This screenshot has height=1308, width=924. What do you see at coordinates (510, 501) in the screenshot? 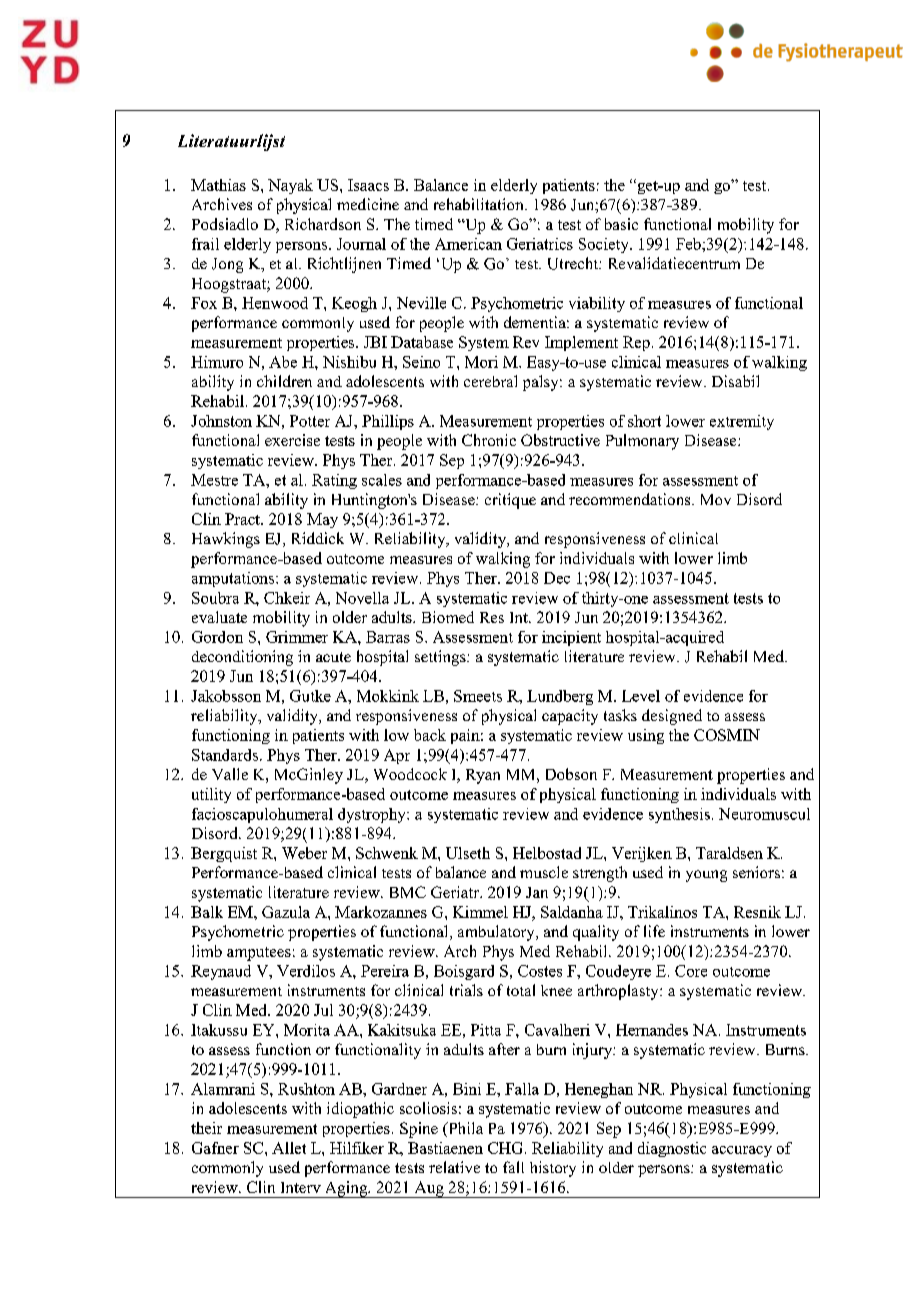
I see `critique` at bounding box center [510, 501].
